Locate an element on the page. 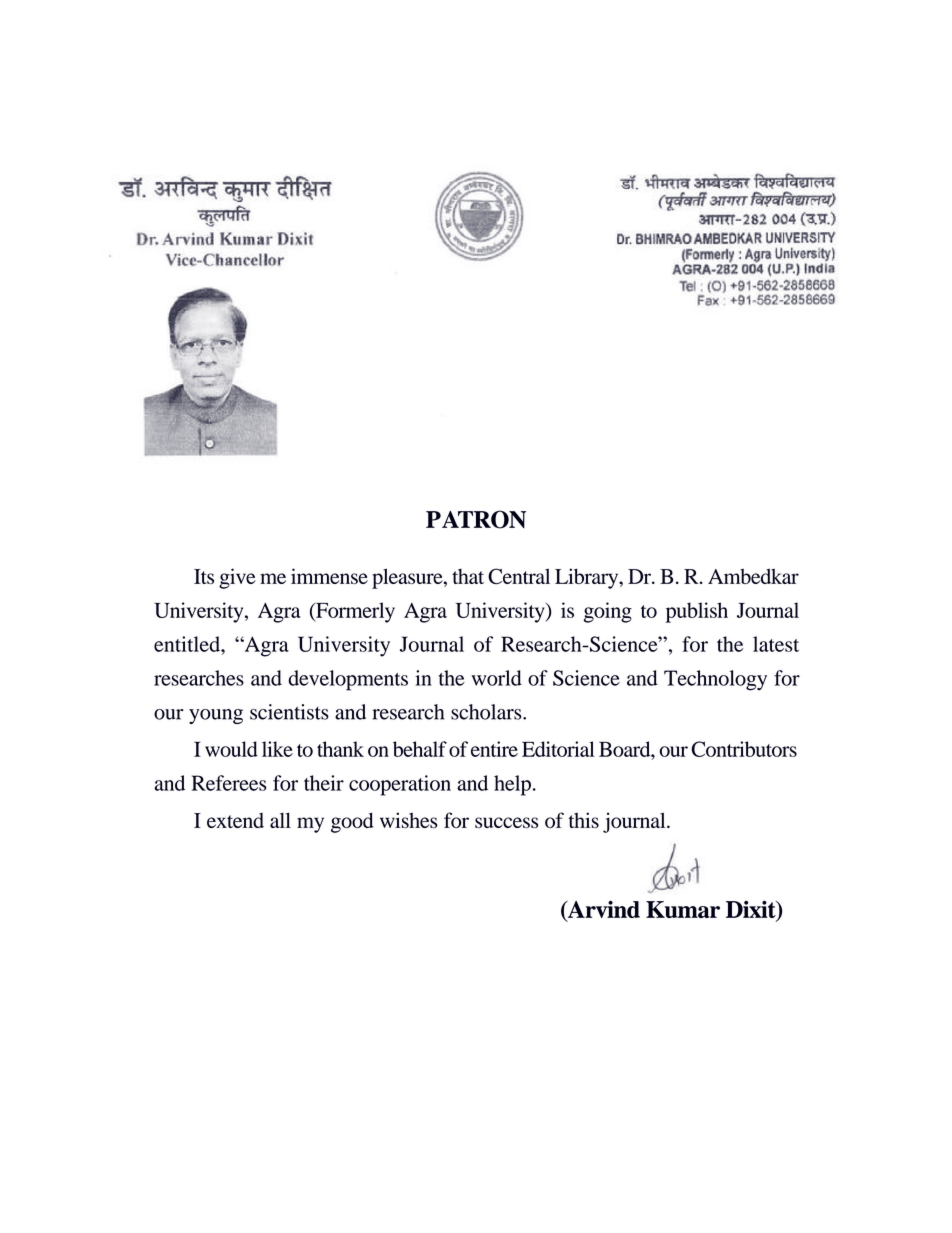 The width and height of the image is (952, 1233). entire is located at coordinates (494, 749).
